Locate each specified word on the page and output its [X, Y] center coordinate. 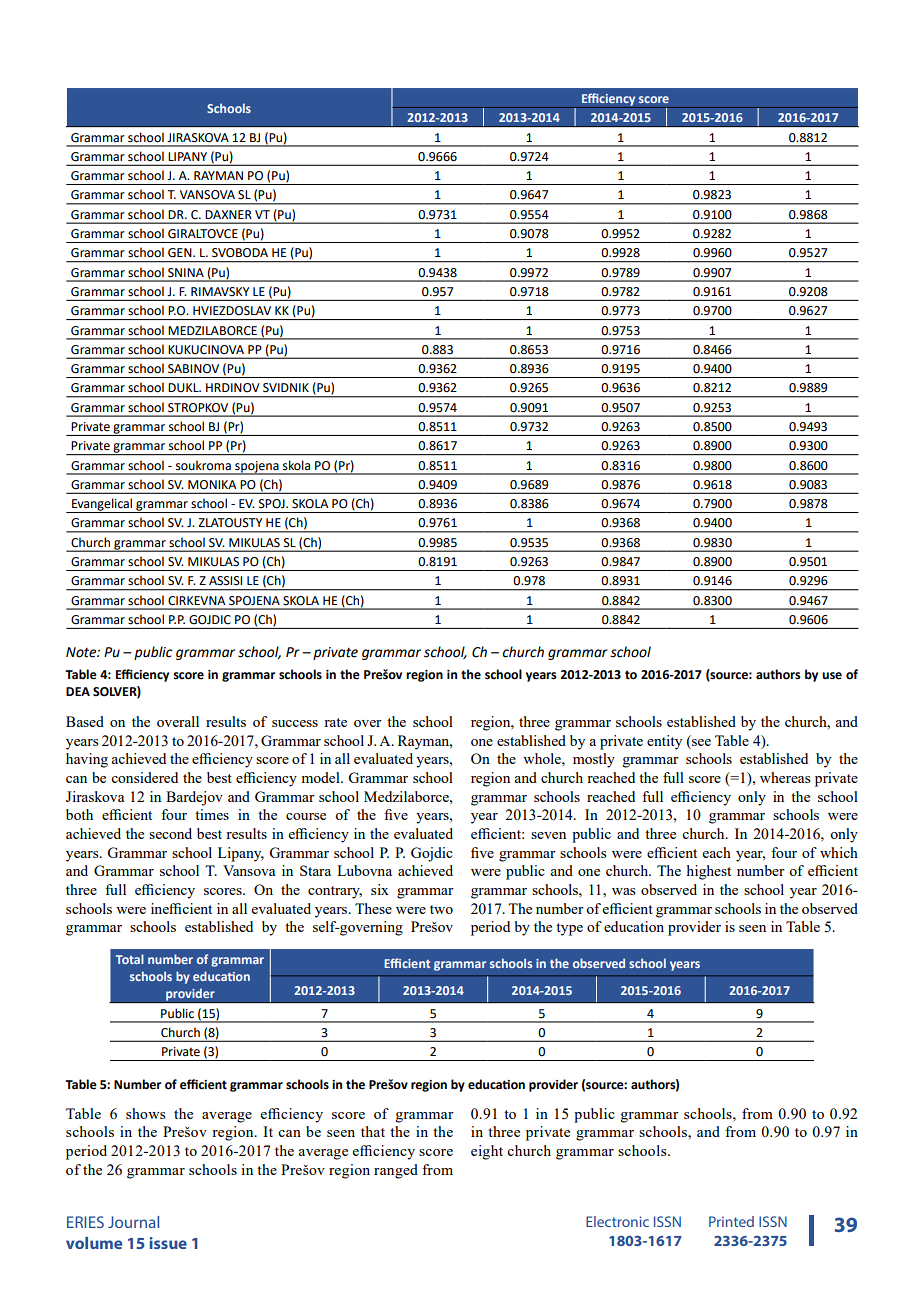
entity [664, 742]
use [832, 676]
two [441, 909]
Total [130, 959]
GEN [181, 253]
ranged [396, 1171]
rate [335, 722]
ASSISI [225, 581]
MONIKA [212, 485]
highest [709, 872]
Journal [133, 1222]
